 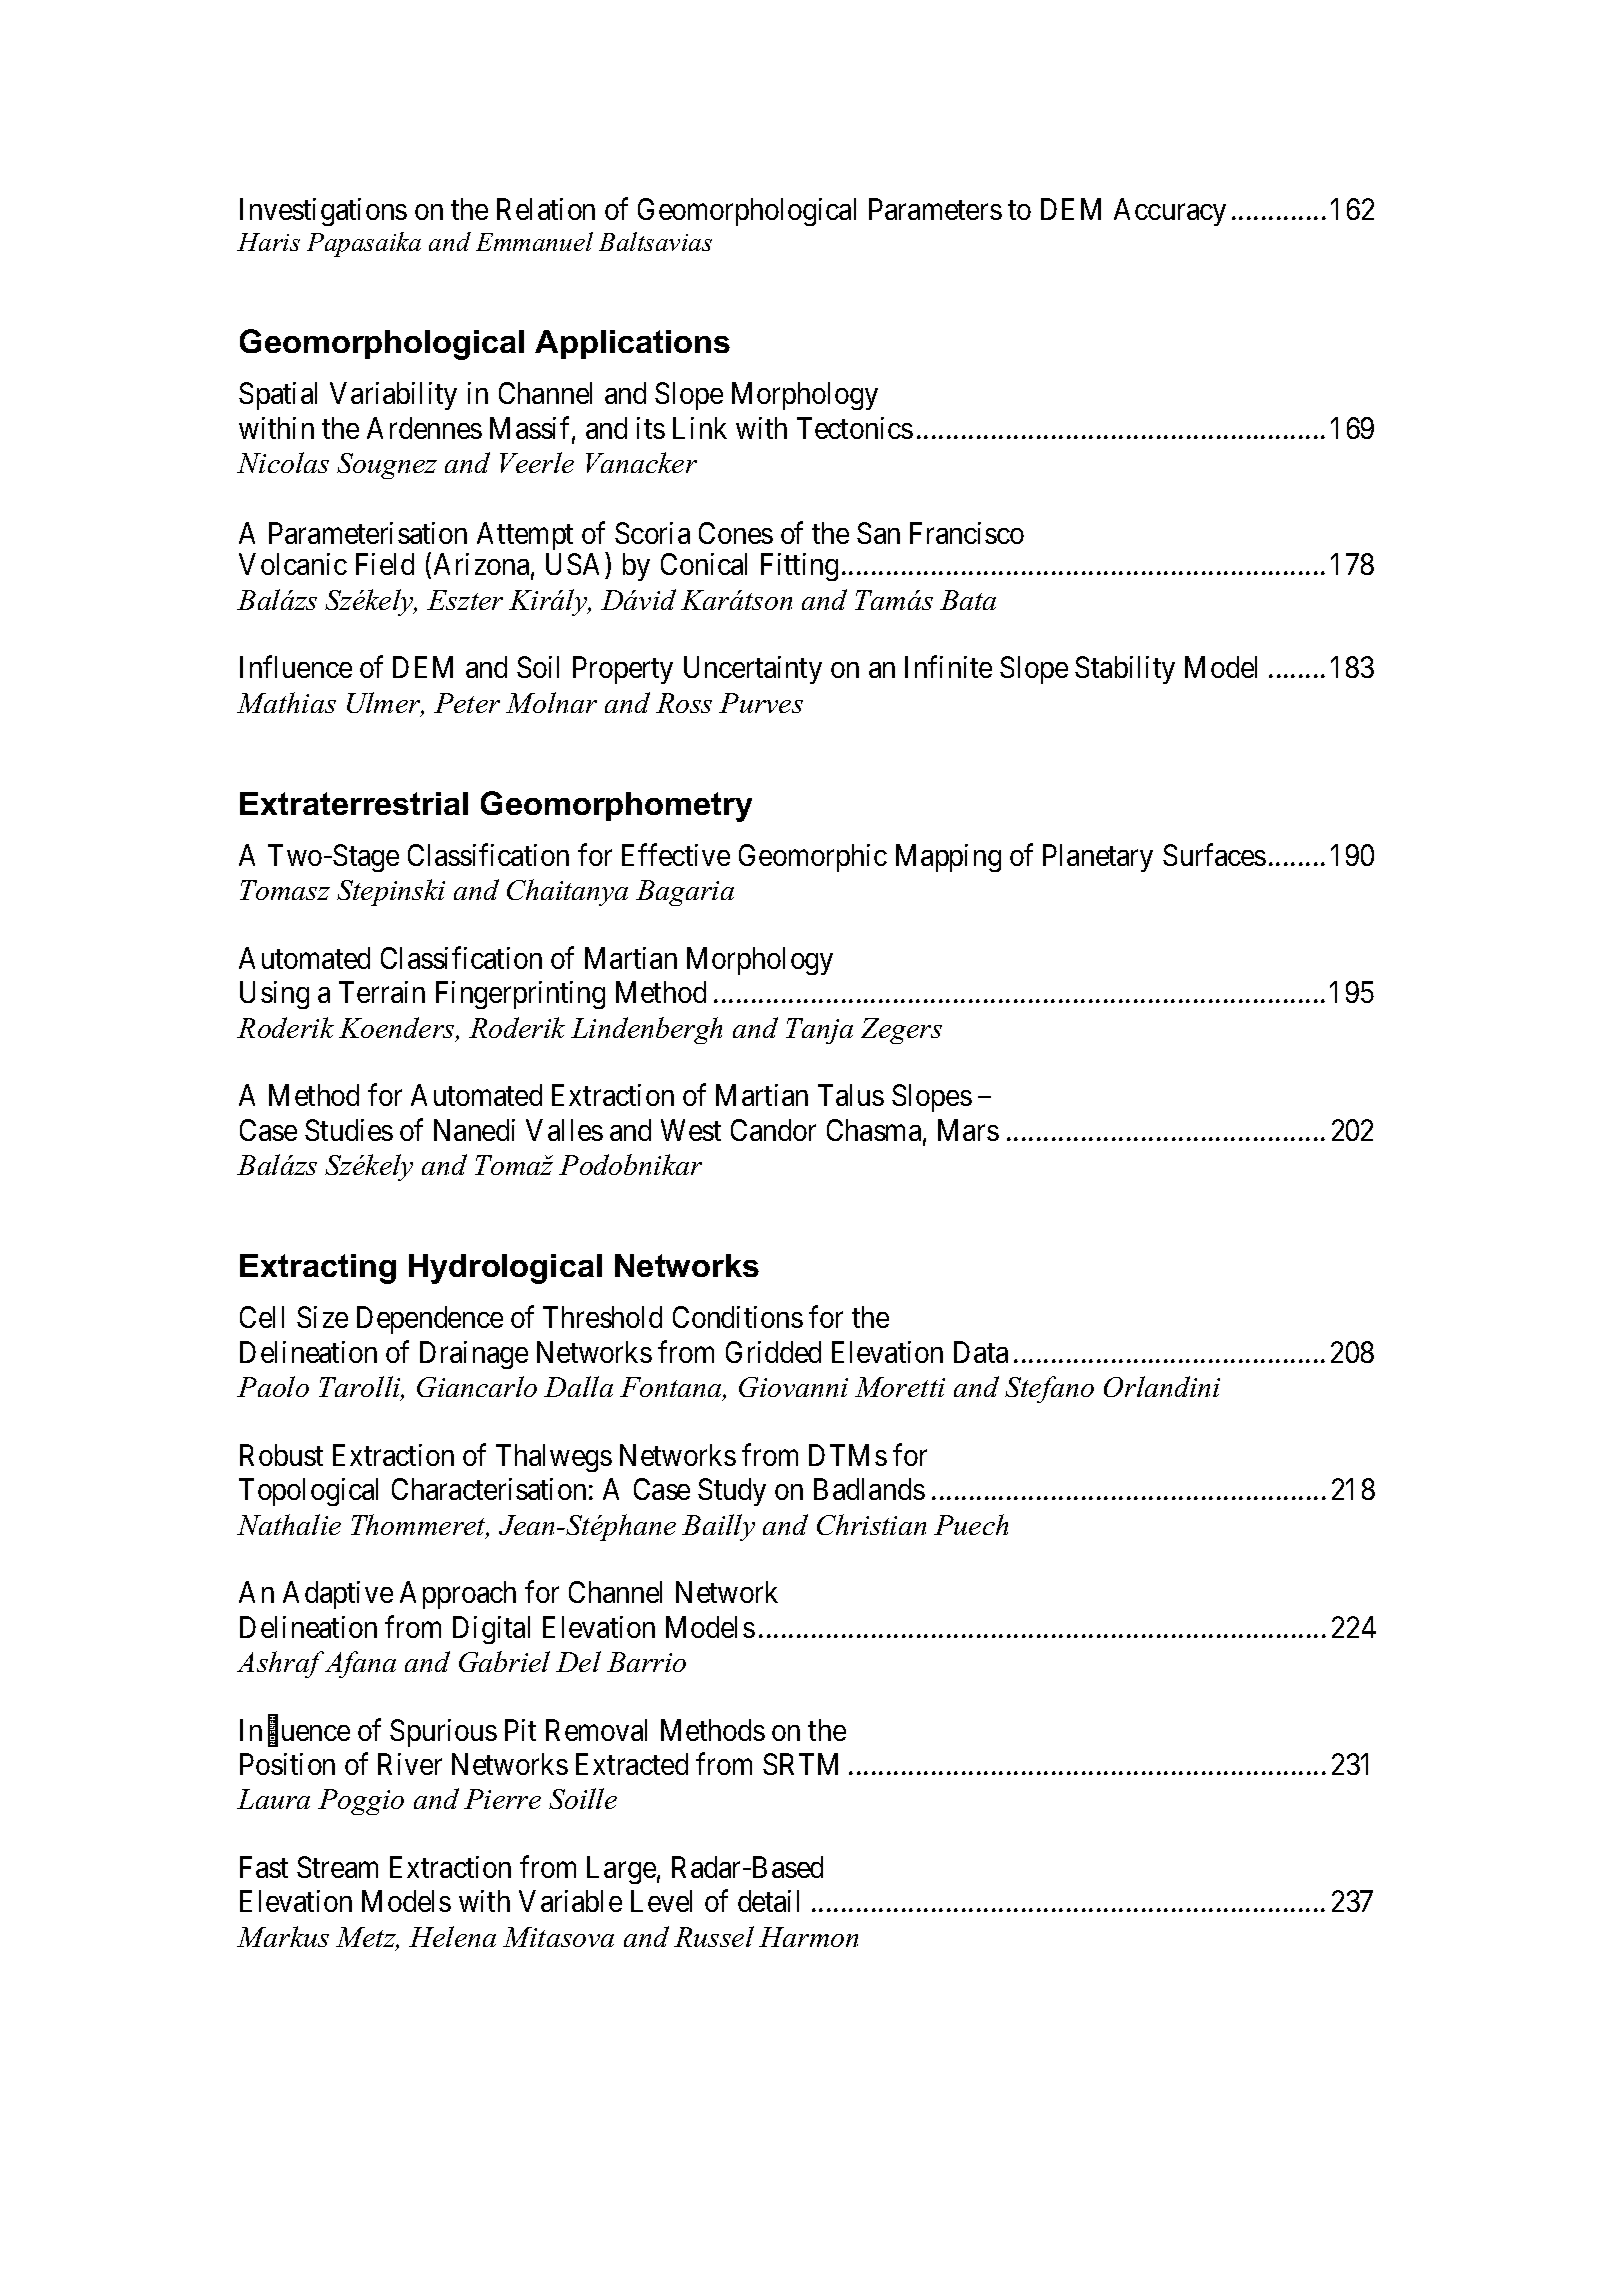 What do you see at coordinates (337, 1867) in the document?
I see `Stream` at bounding box center [337, 1867].
